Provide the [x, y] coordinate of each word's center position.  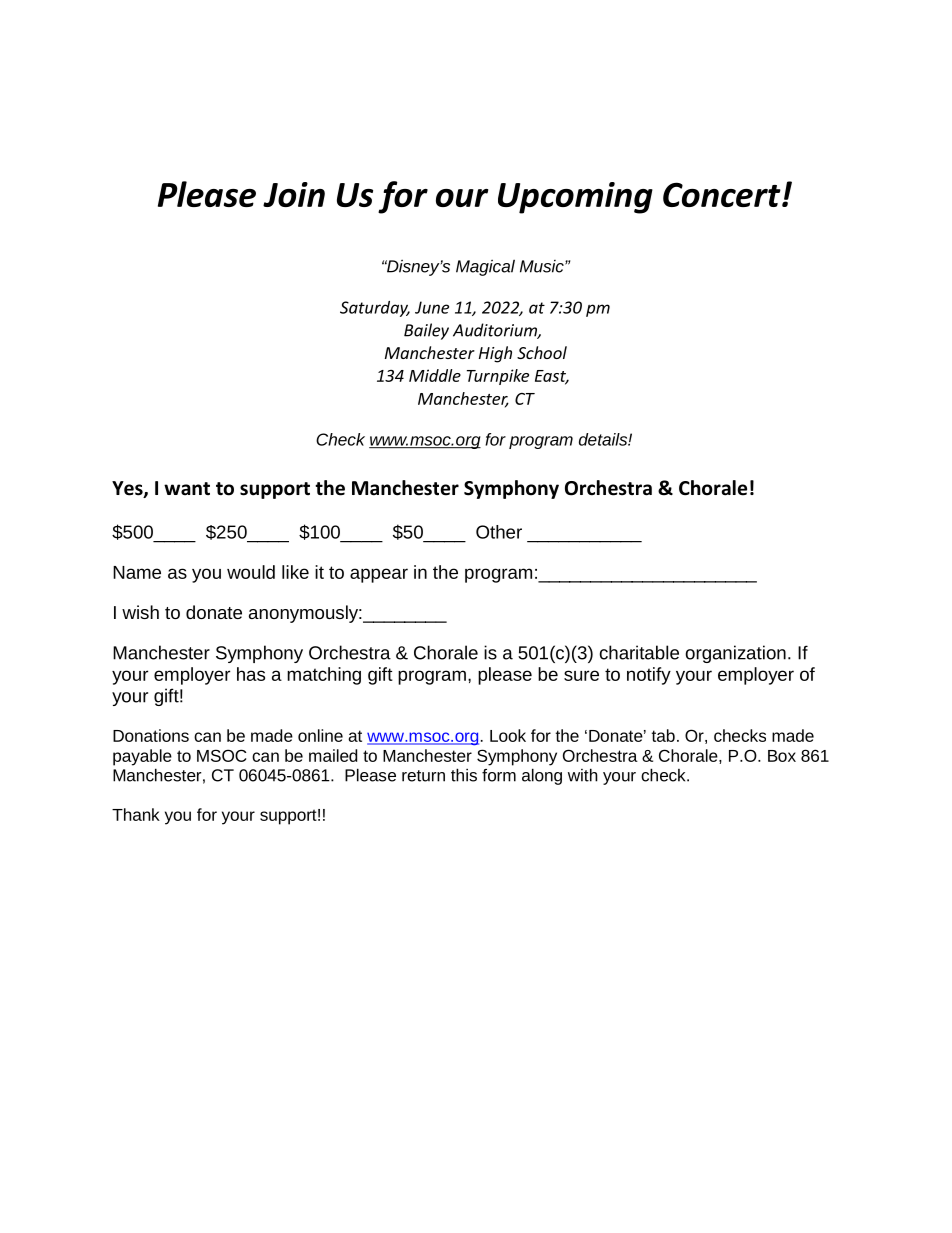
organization [735, 654]
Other [499, 532]
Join [294, 194]
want [187, 489]
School [542, 352]
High [495, 354]
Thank [136, 814]
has [251, 674]
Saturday [375, 309]
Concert [723, 194]
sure [581, 675]
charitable [639, 652]
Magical [485, 267]
